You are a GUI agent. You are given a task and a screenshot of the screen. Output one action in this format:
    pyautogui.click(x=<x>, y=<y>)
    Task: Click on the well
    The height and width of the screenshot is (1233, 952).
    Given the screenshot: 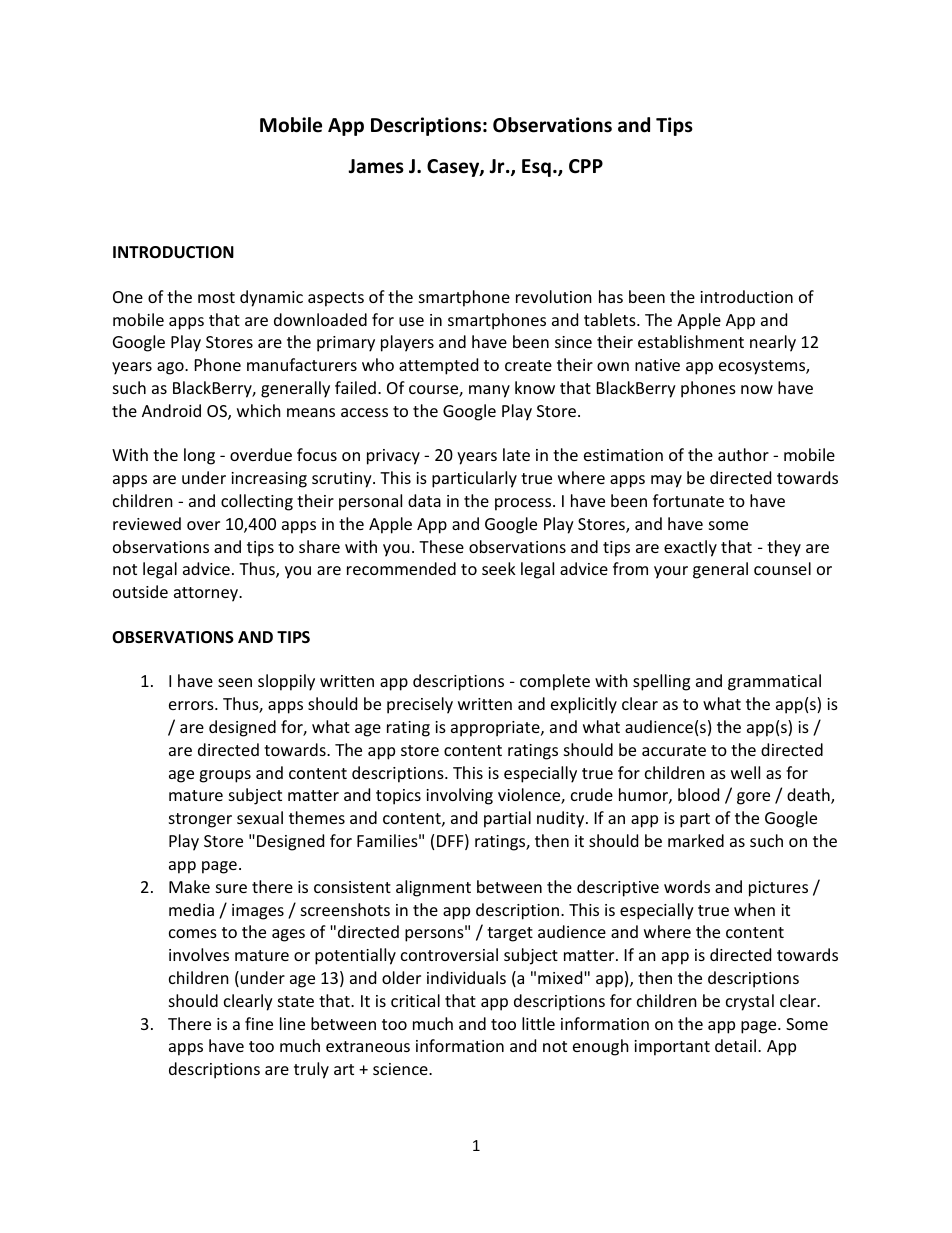 What is the action you would take?
    pyautogui.click(x=745, y=772)
